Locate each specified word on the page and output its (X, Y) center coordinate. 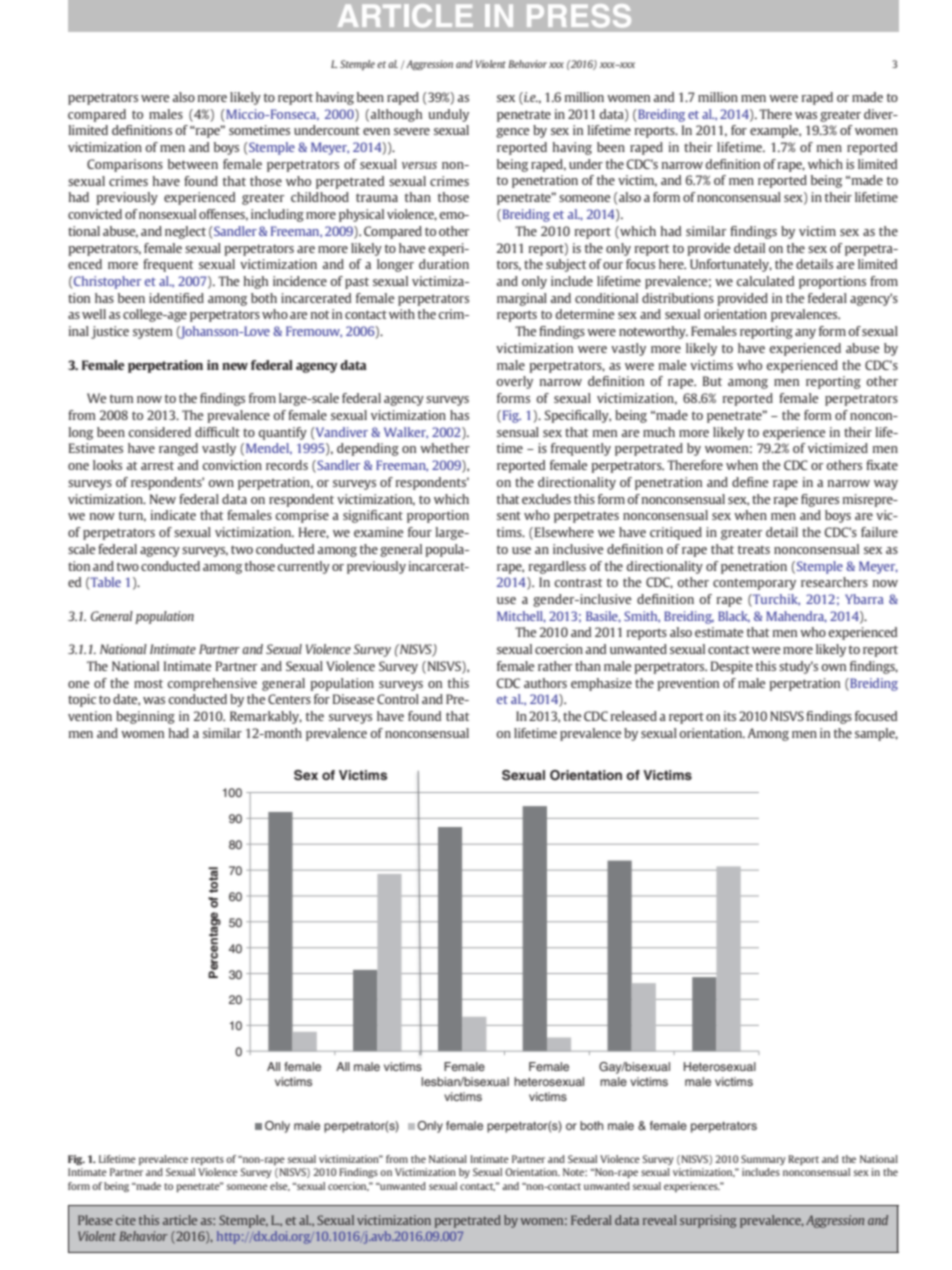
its (730, 716)
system (153, 333)
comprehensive (212, 684)
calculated (765, 281)
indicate (173, 515)
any (805, 334)
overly (514, 382)
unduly (448, 115)
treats (754, 549)
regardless (557, 567)
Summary (763, 1160)
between (193, 164)
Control (398, 699)
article (180, 1220)
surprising (708, 1221)
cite (126, 1220)
